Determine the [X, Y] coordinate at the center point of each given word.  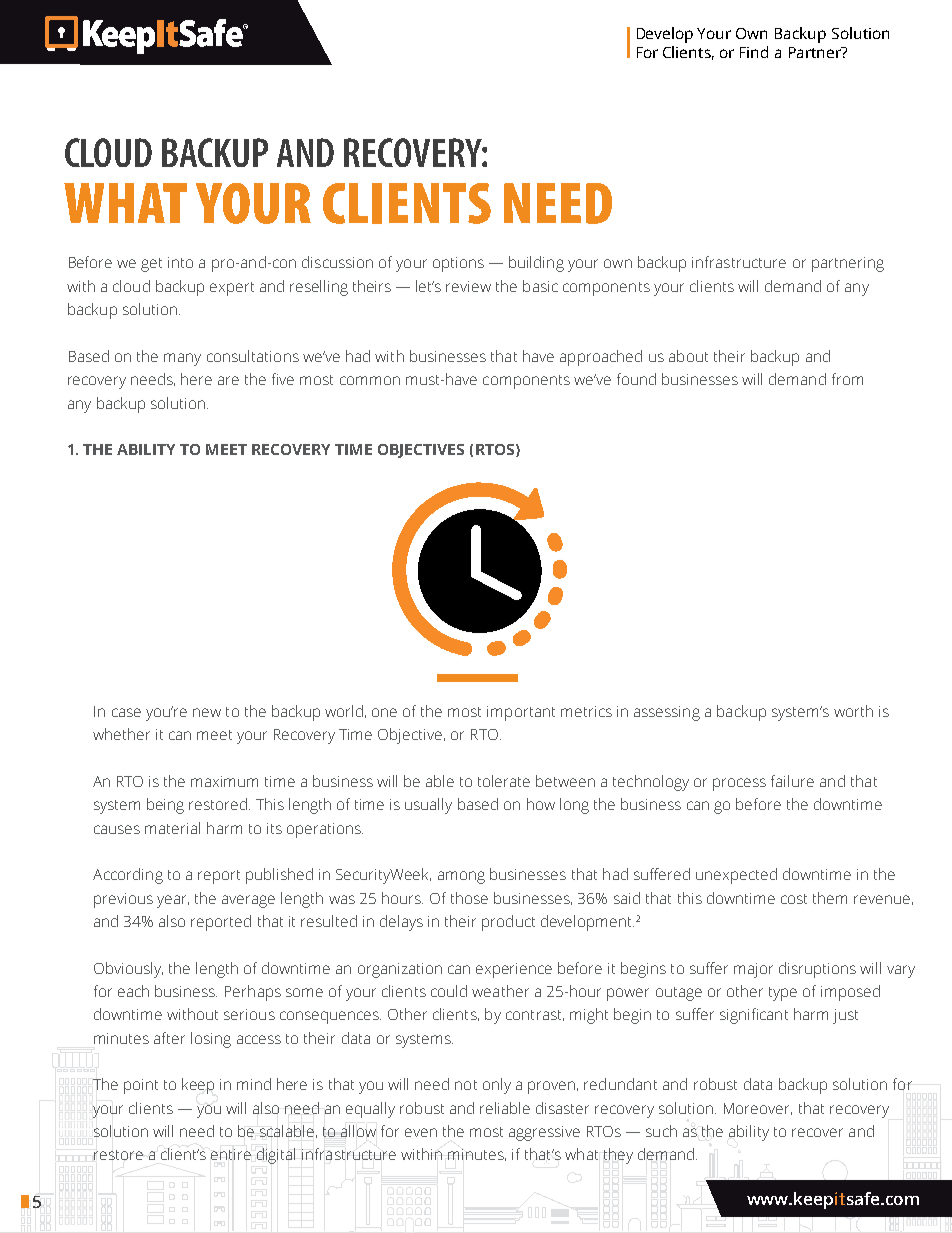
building [536, 264]
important [521, 713]
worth [853, 711]
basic [540, 286]
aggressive [544, 1133]
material [172, 828]
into [180, 262]
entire [231, 1154]
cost [794, 899]
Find [754, 52]
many [182, 359]
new [207, 712]
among [461, 877]
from [847, 379]
